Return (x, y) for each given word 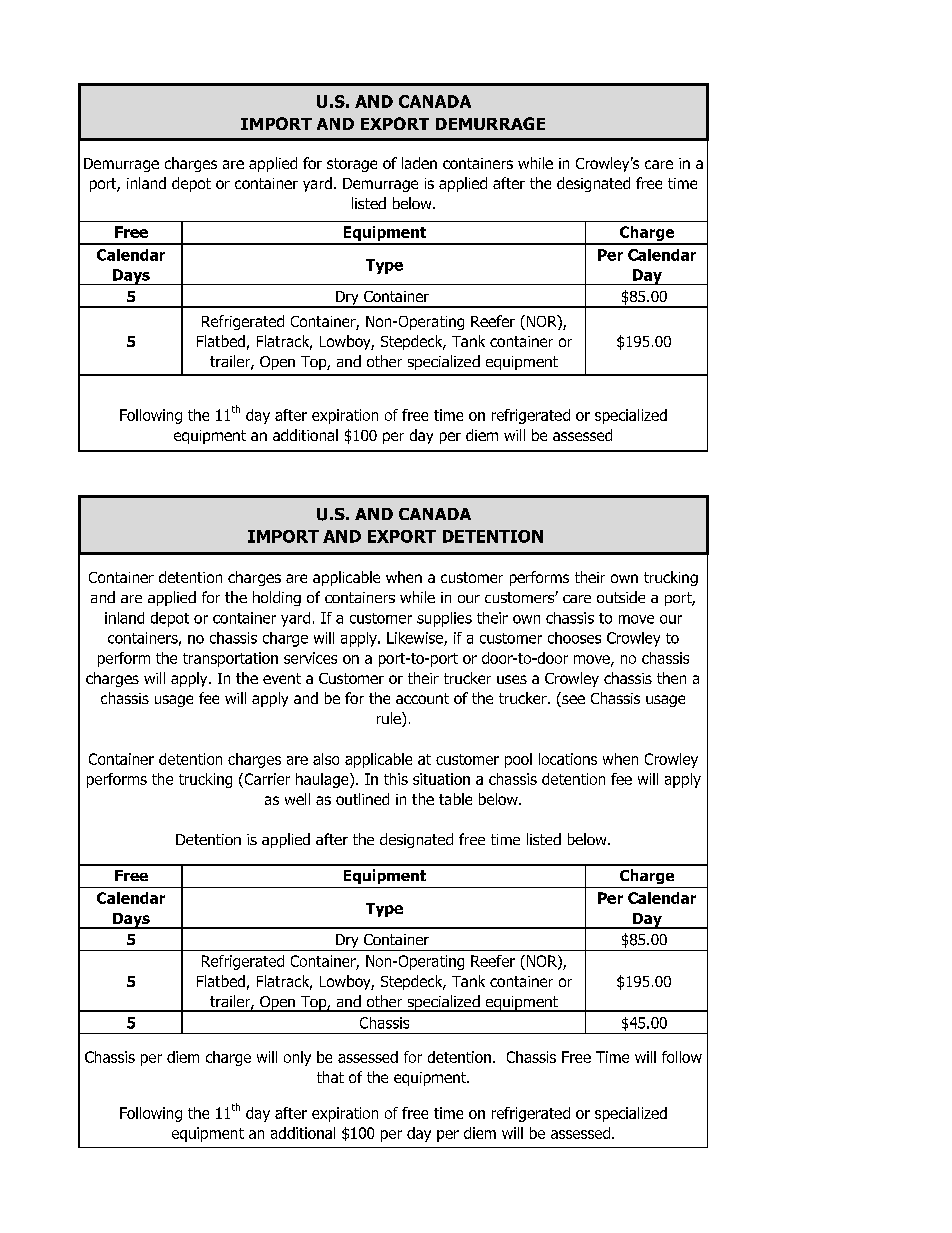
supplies (444, 619)
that (330, 1077)
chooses (574, 638)
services (310, 658)
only (297, 1058)
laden (419, 163)
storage (352, 165)
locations (568, 759)
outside (621, 597)
